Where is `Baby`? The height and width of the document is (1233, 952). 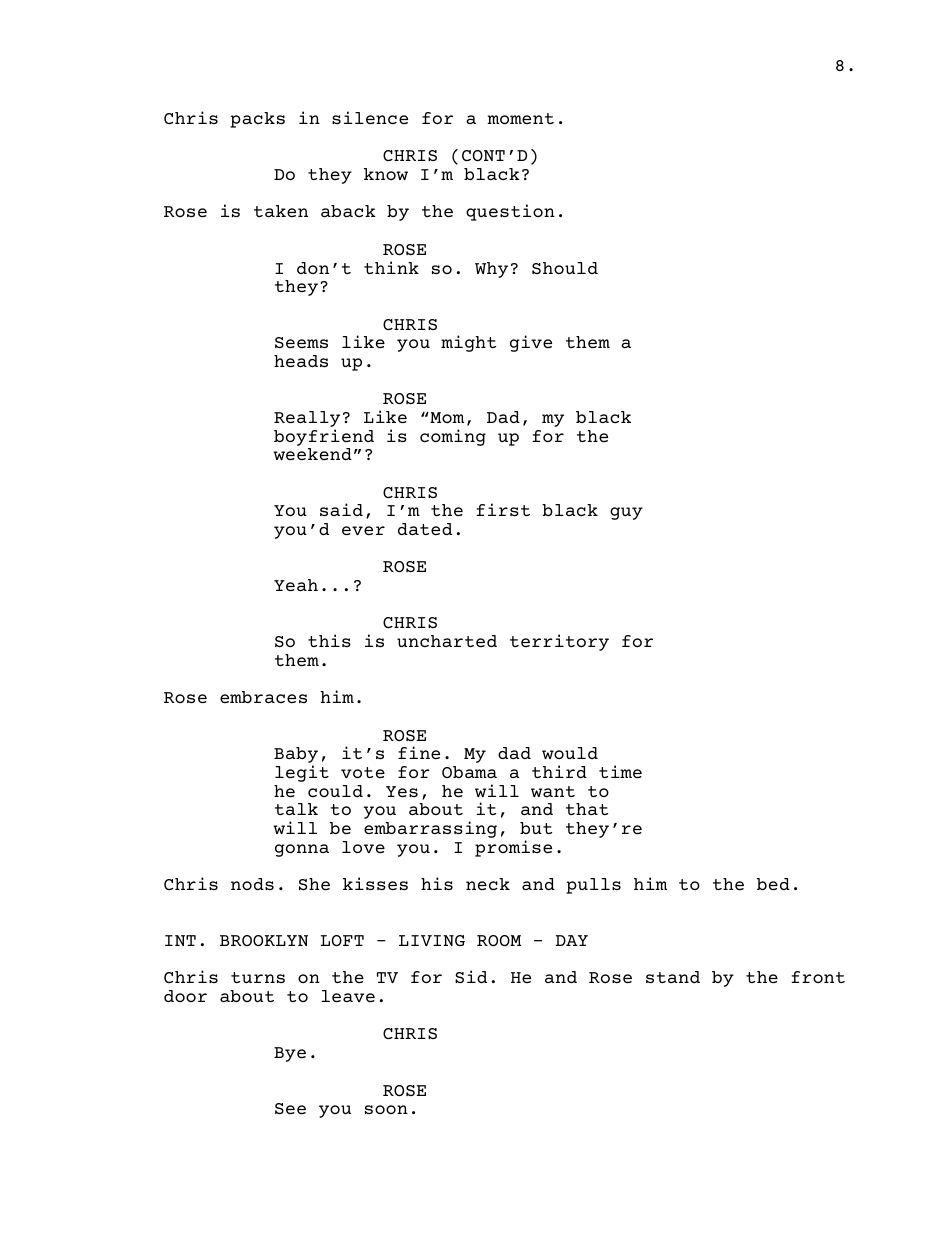 Baby is located at coordinates (296, 756).
